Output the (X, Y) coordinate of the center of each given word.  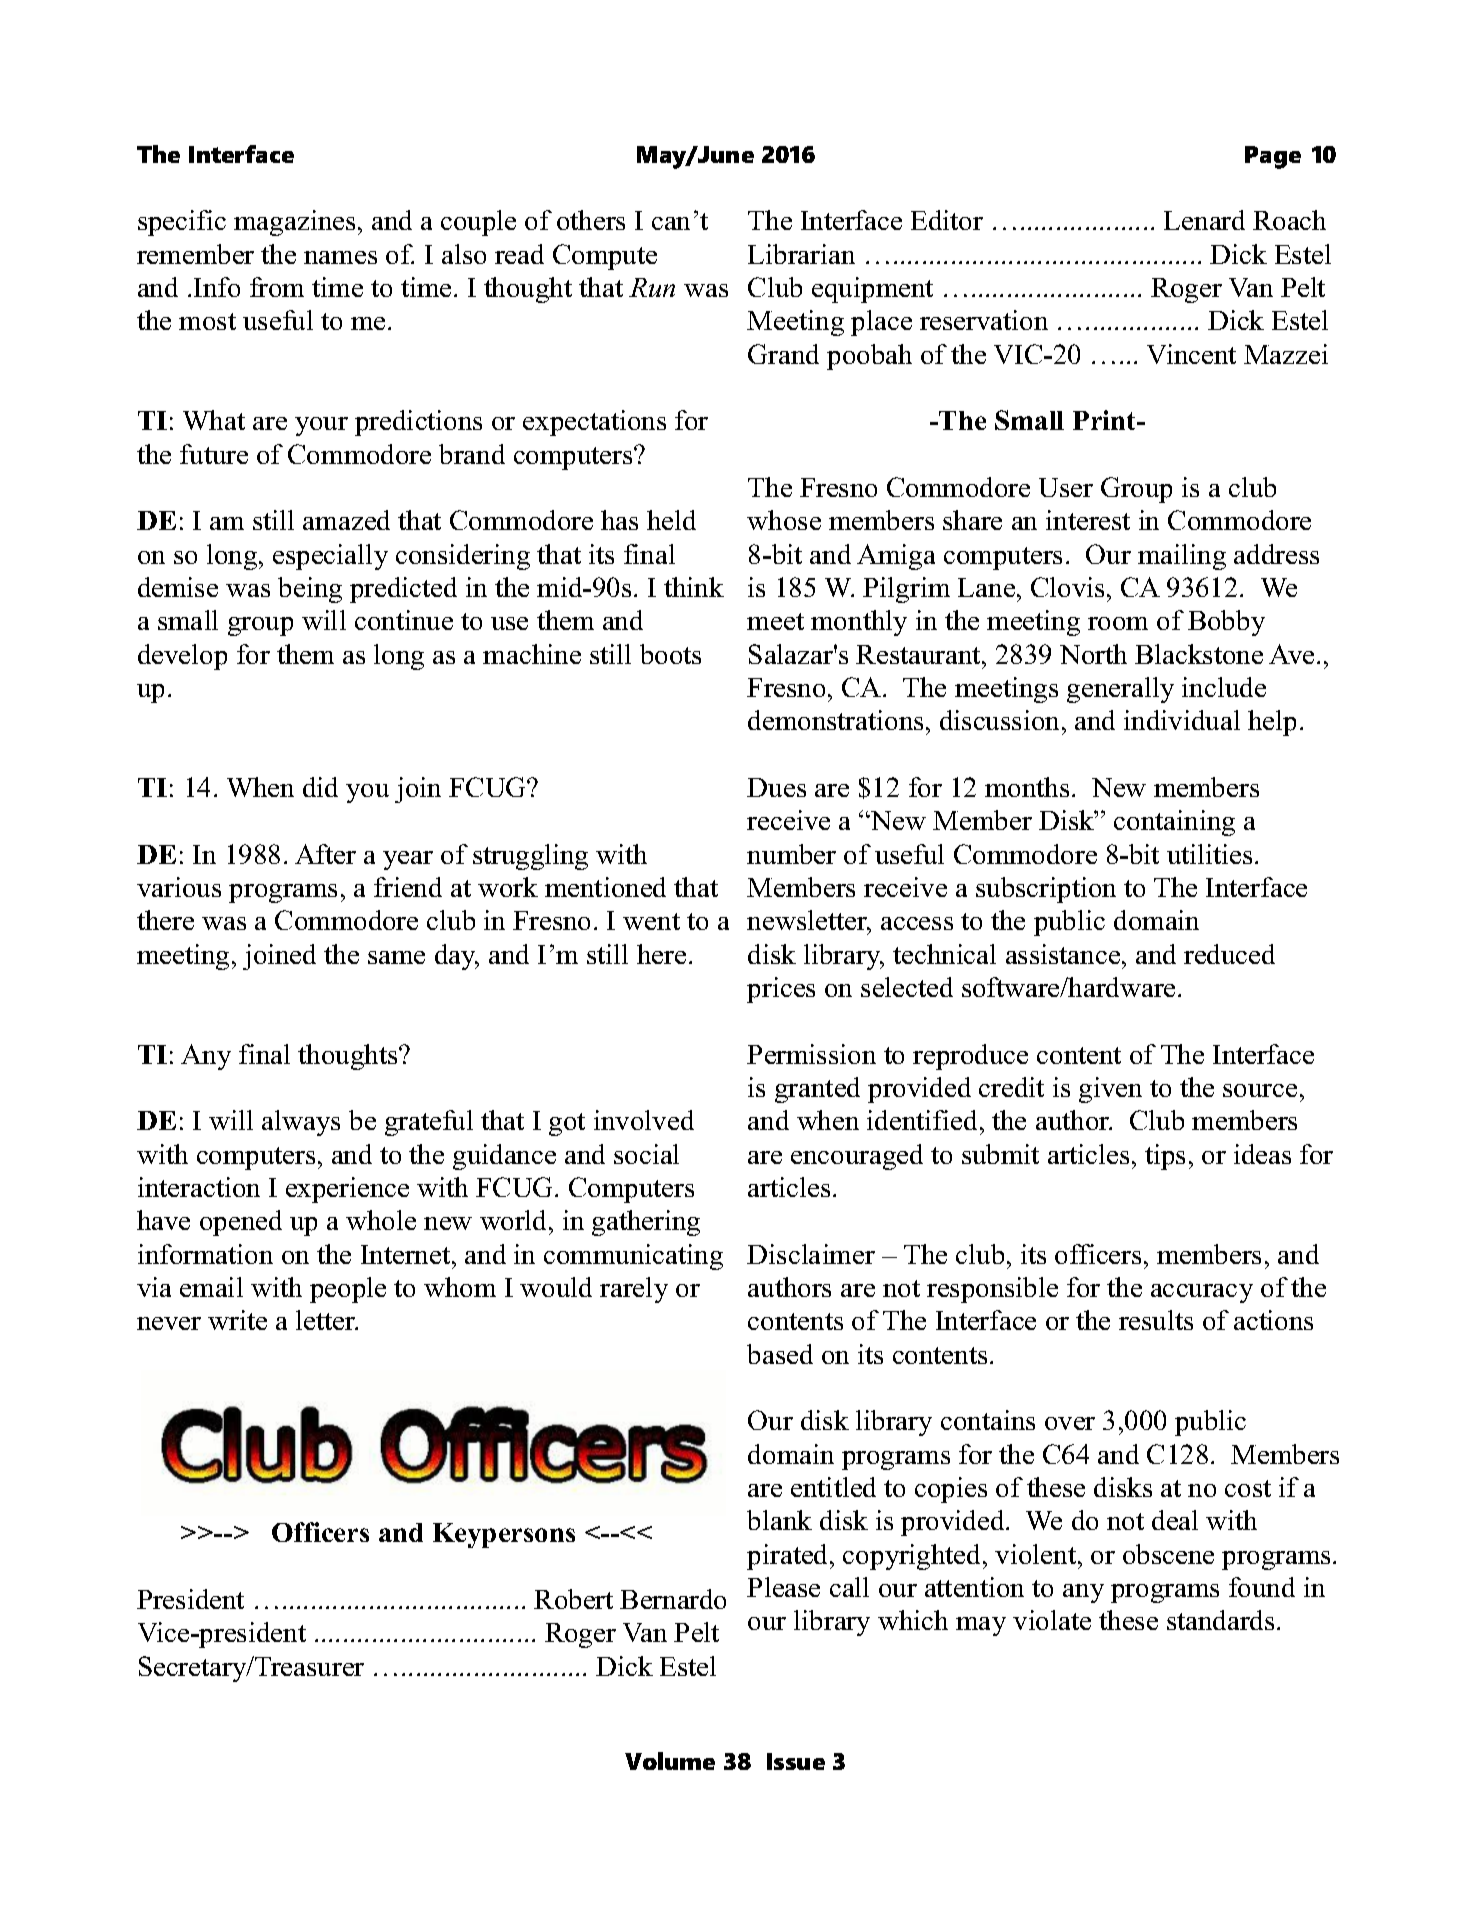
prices (781, 990)
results (1156, 1320)
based (780, 1354)
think (694, 587)
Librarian (801, 254)
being (310, 590)
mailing (1182, 557)
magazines (294, 223)
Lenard (1204, 220)
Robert (573, 1599)
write (237, 1320)
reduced (1229, 954)
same (396, 957)
